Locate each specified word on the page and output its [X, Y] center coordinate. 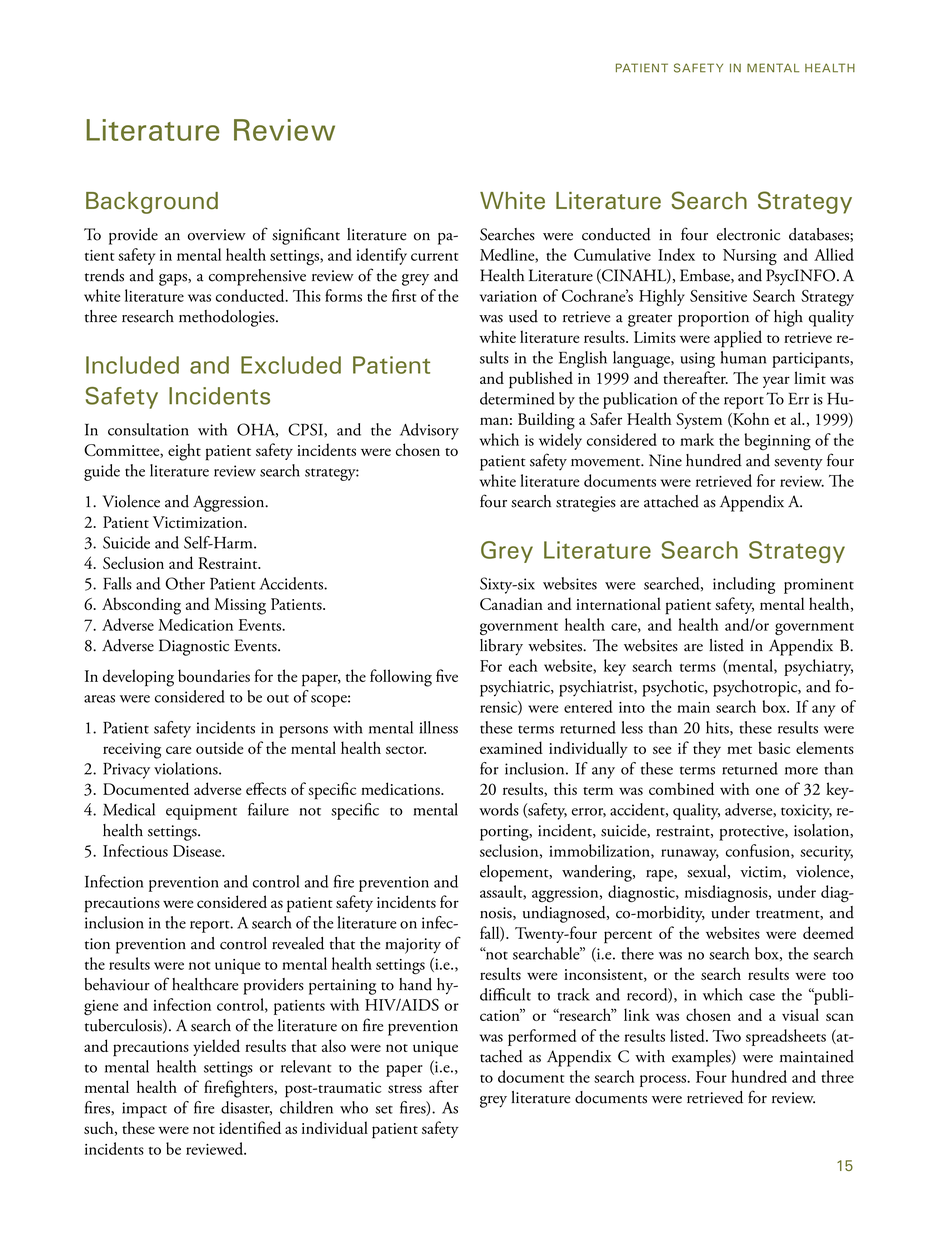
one [767, 791]
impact [144, 1110]
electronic [748, 234]
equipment [201, 812]
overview [217, 235]
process [664, 1081]
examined [511, 747]
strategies [586, 504]
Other [185, 583]
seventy [798, 464]
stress [405, 1089]
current [434, 257]
